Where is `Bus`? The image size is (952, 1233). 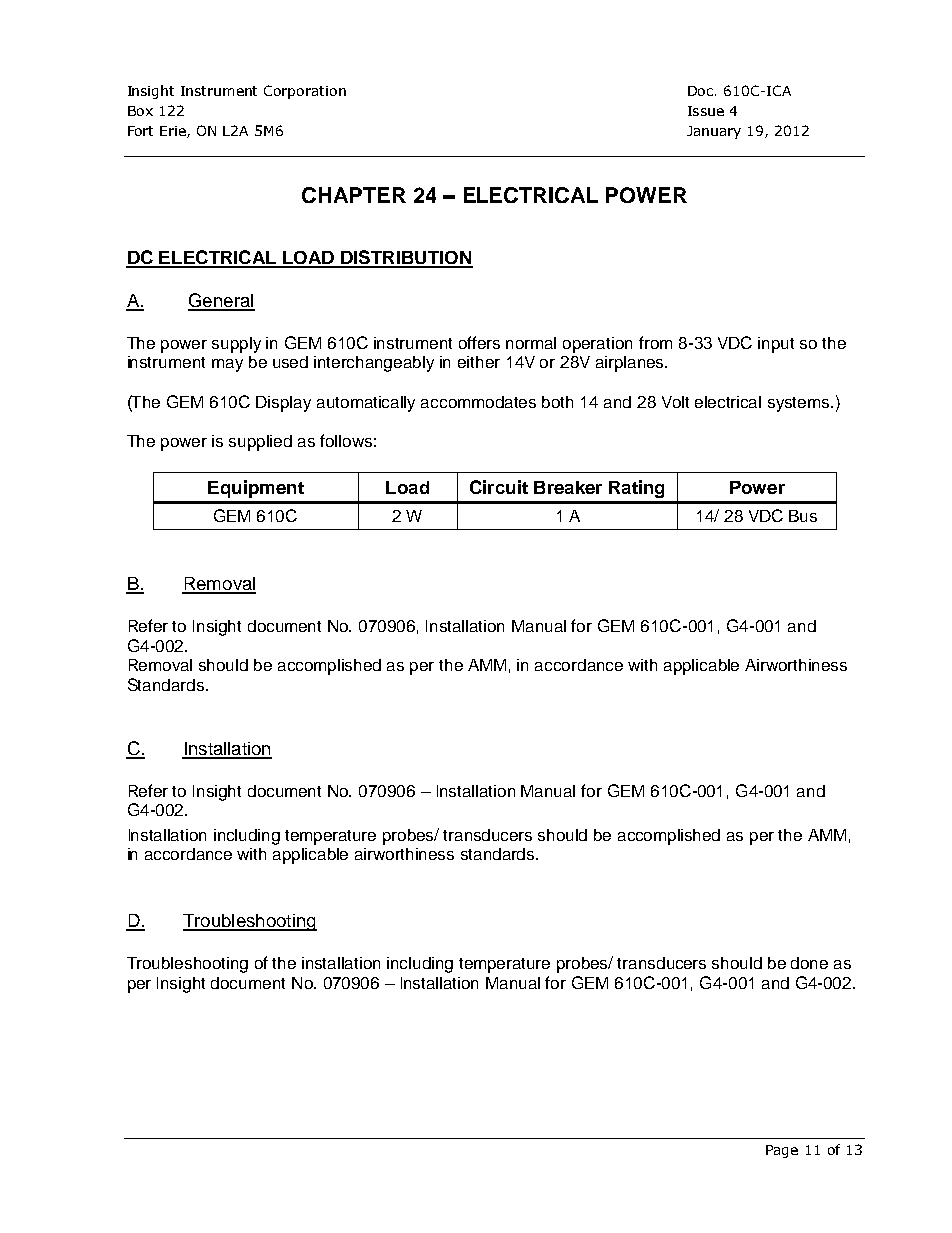 Bus is located at coordinates (803, 516).
